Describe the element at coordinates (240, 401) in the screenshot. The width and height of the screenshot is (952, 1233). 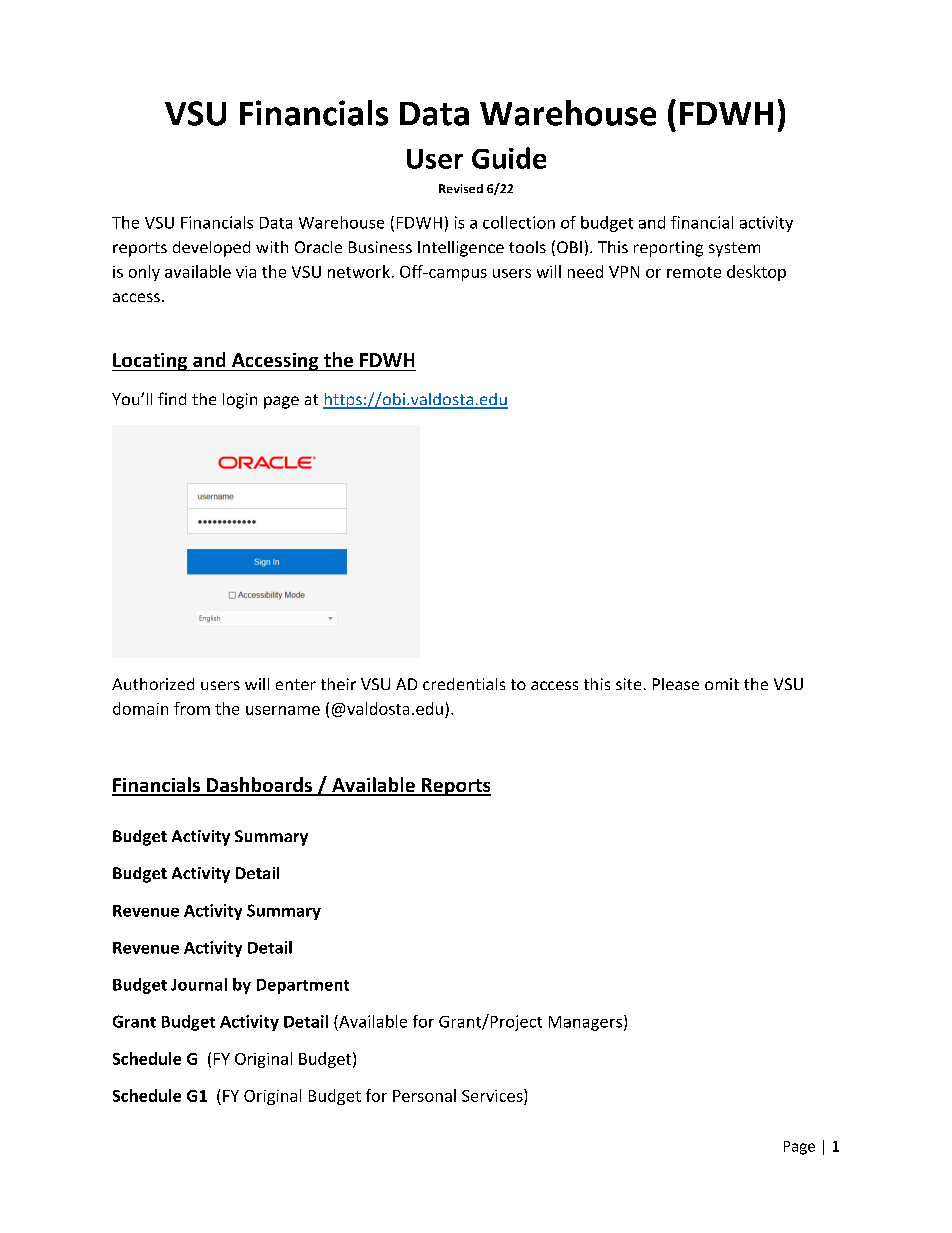
I see `login` at that location.
